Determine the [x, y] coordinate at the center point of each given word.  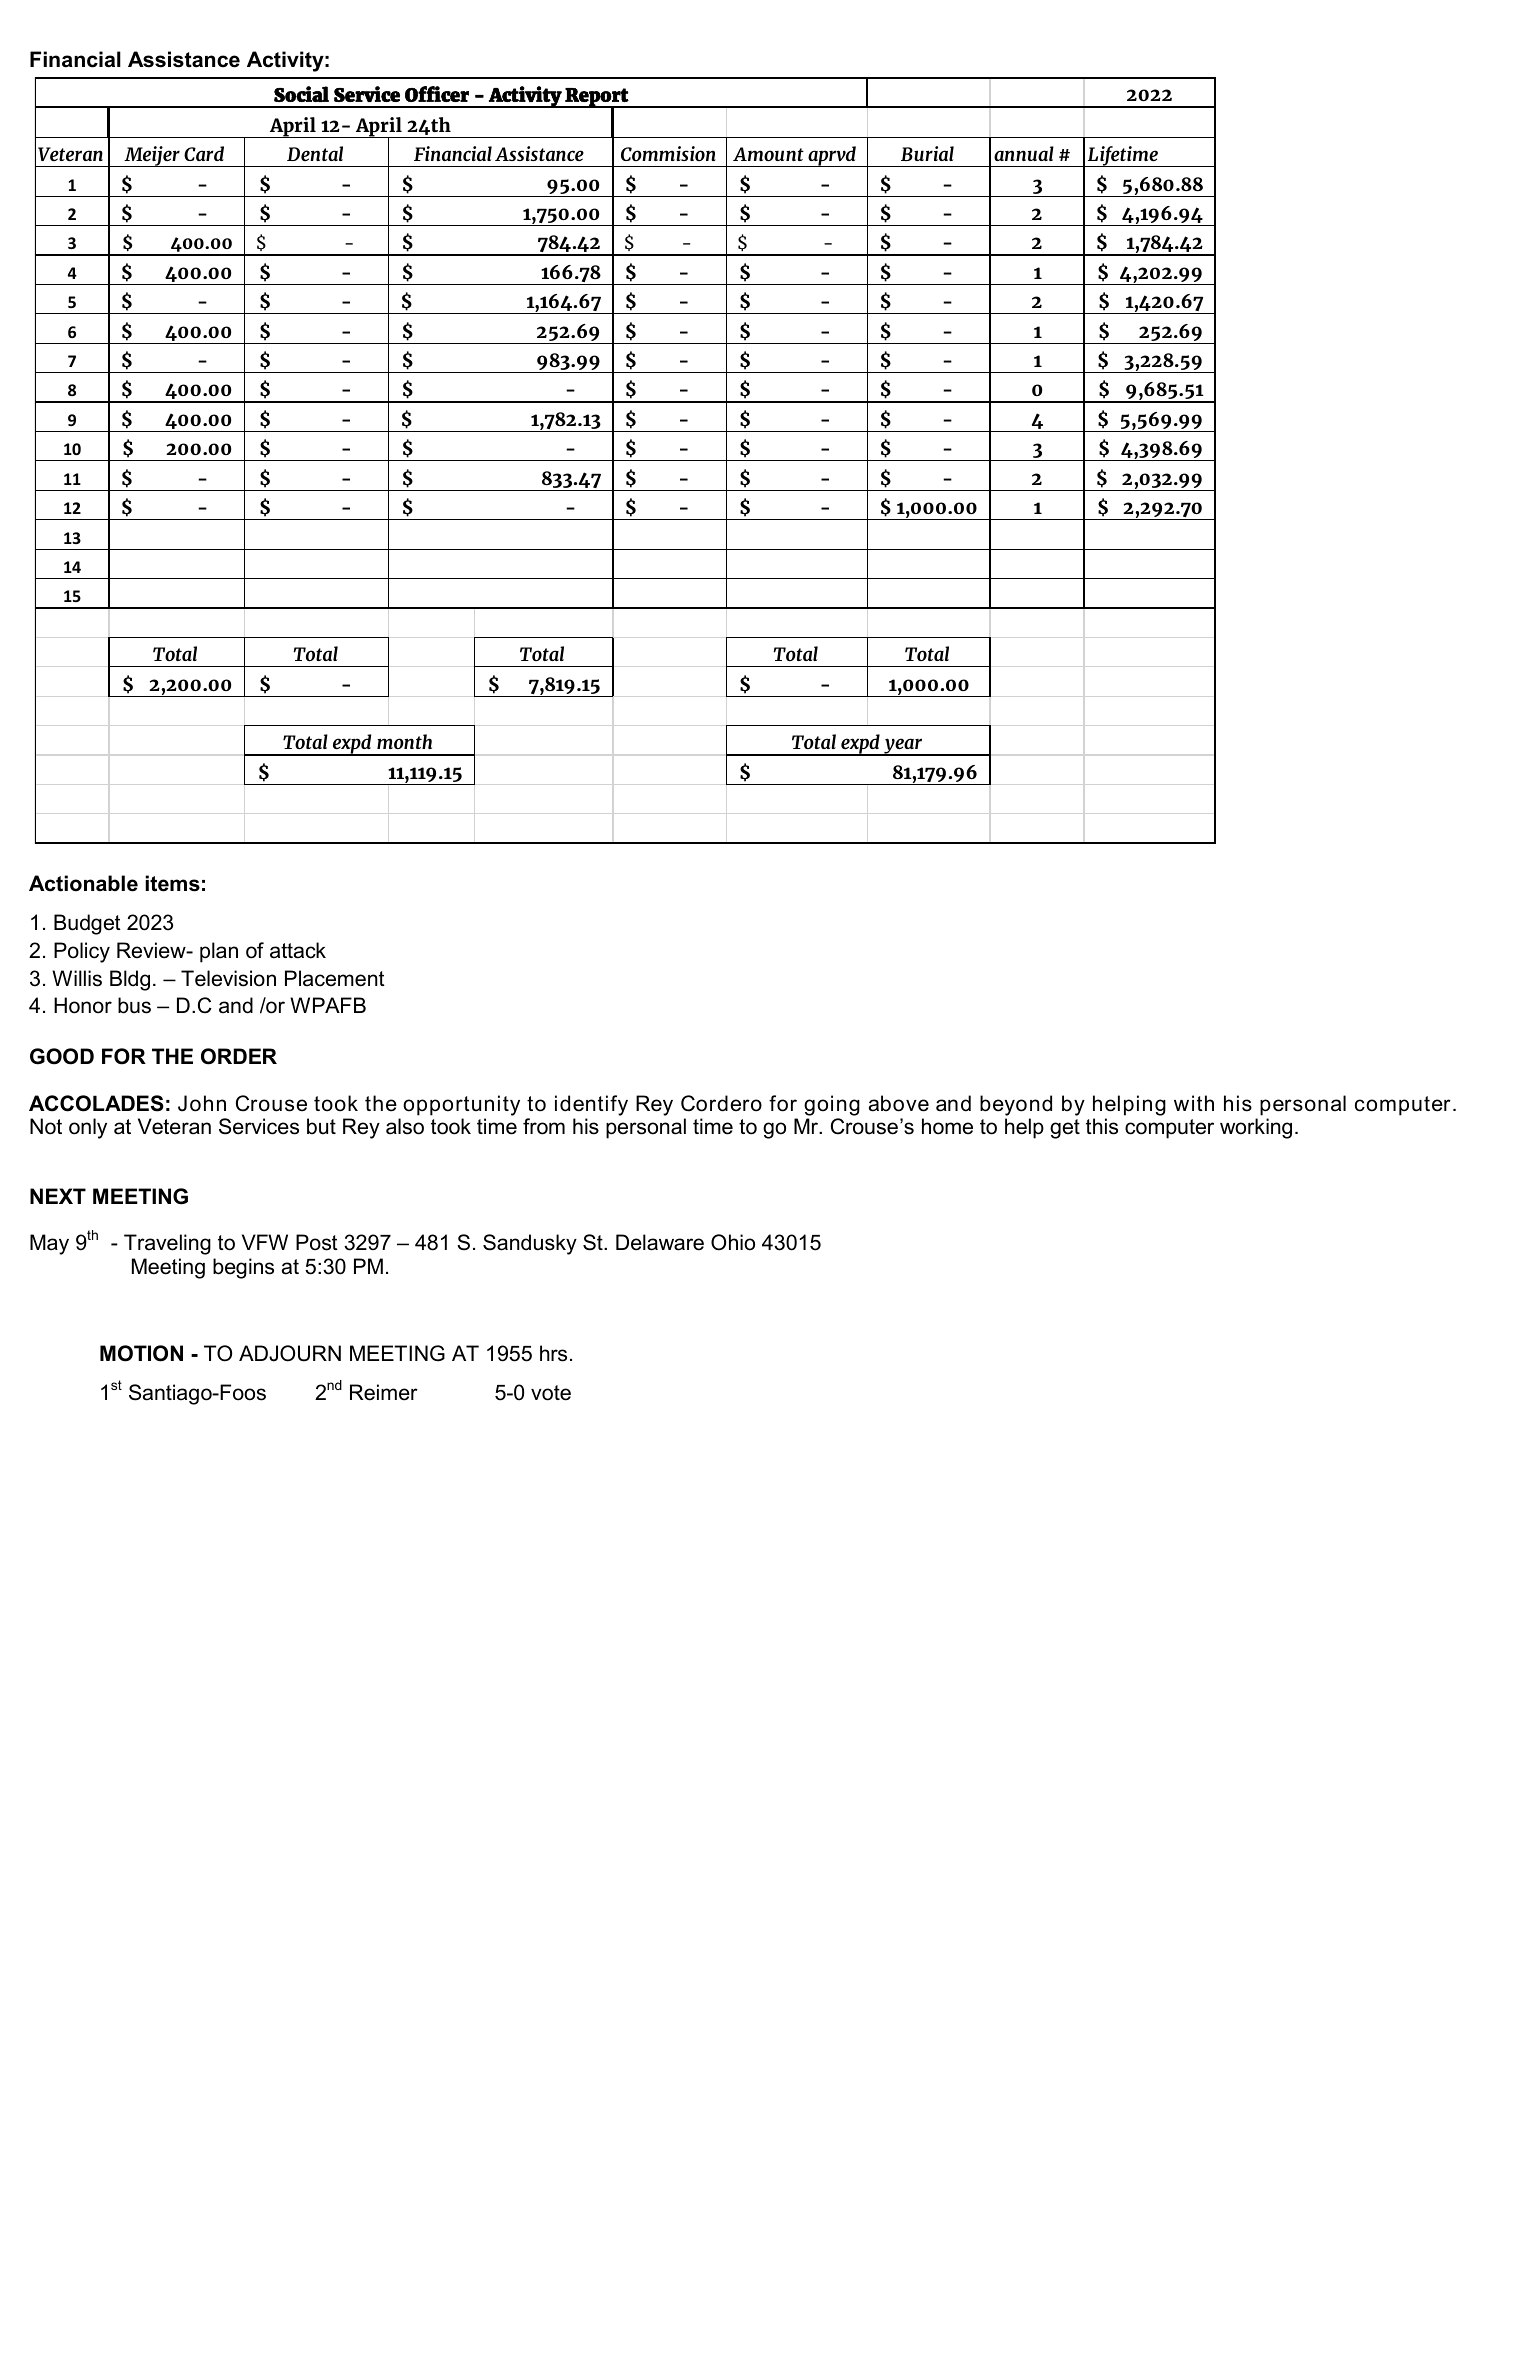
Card [204, 153]
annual [1024, 153]
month [404, 741]
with [1194, 1103]
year [903, 747]
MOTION [141, 1353]
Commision [668, 153]
